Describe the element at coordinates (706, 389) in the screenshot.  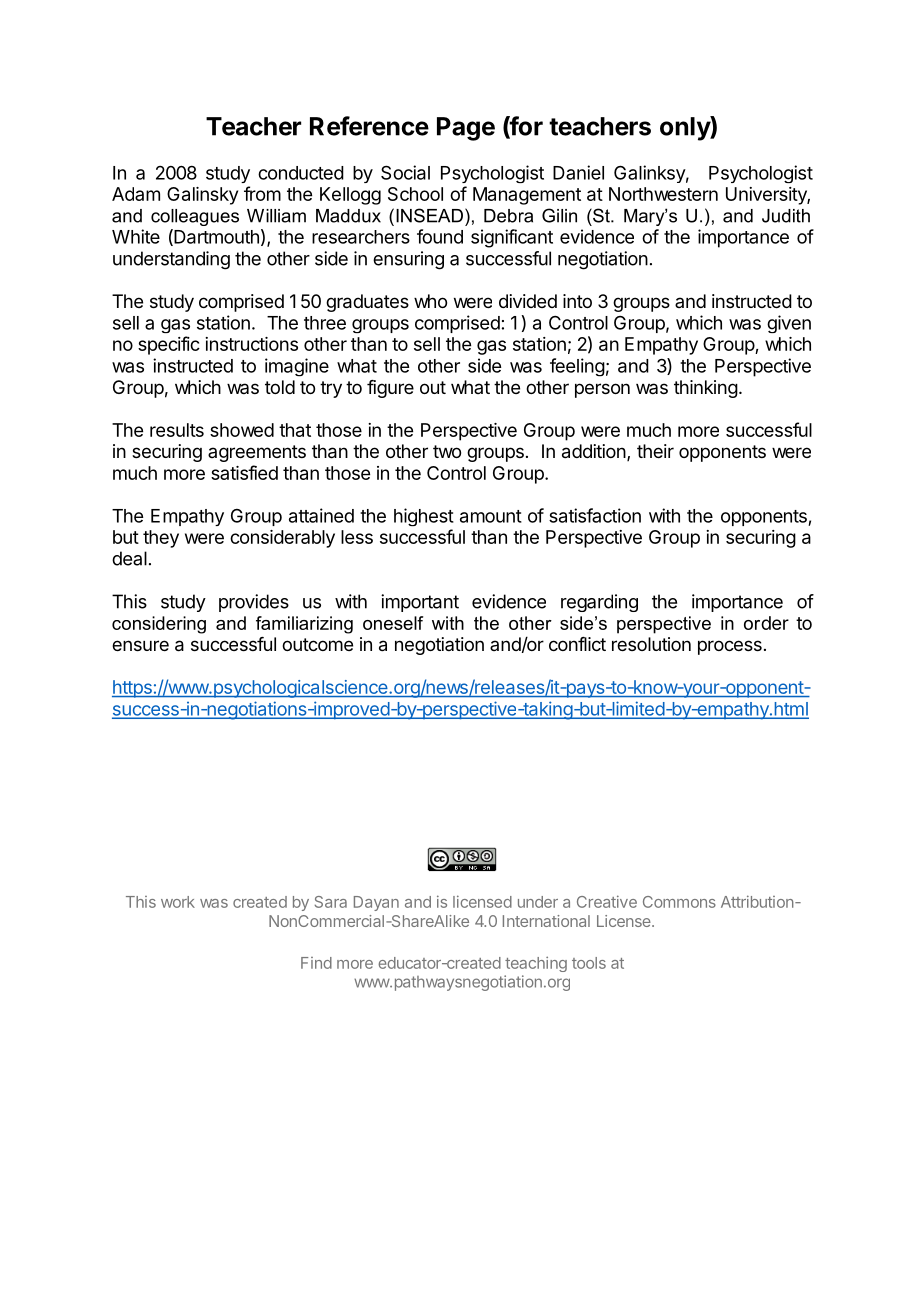
I see `thinking` at that location.
